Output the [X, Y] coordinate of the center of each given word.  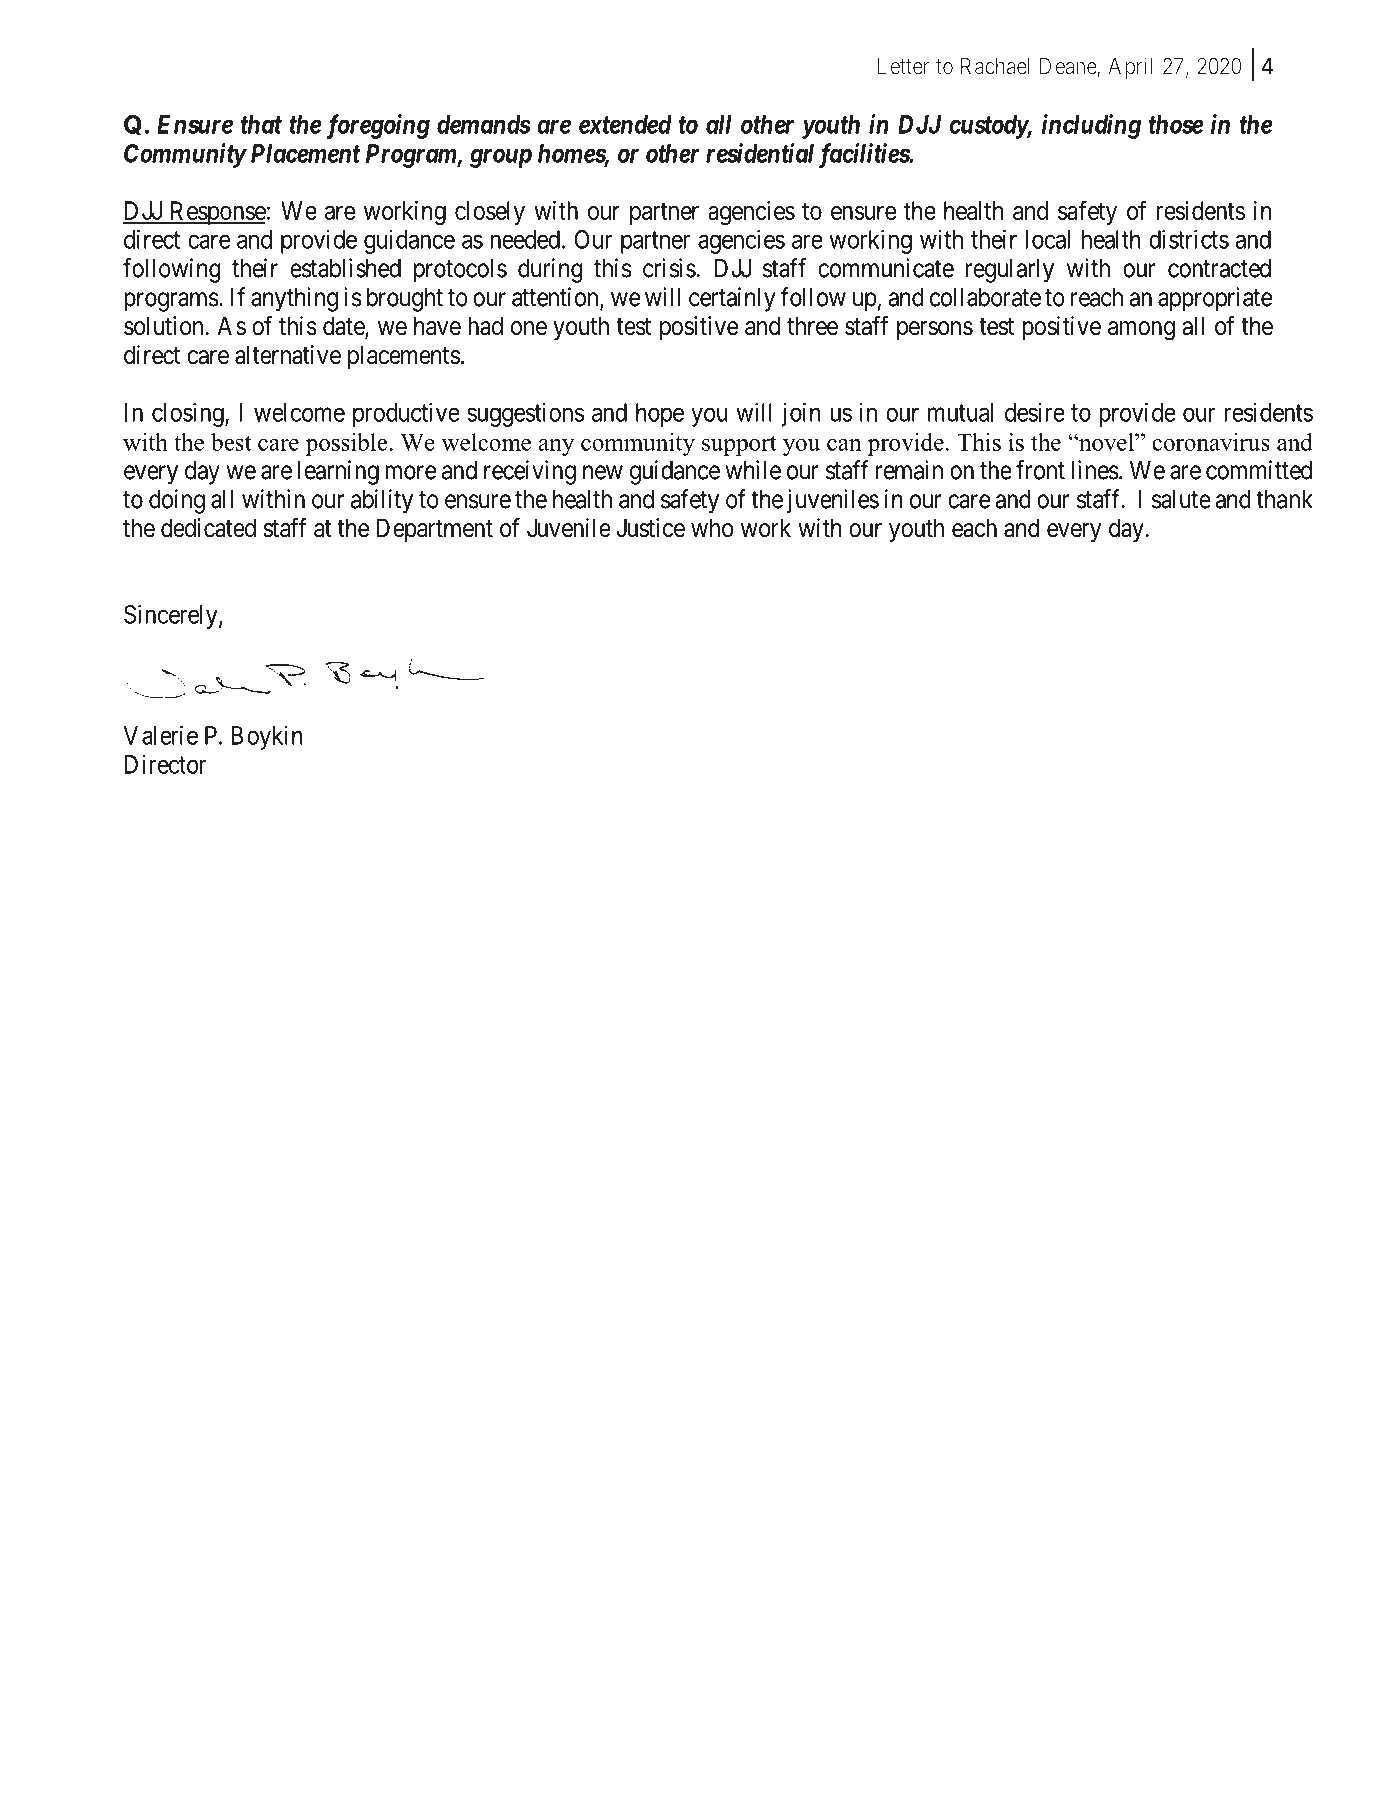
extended [625, 124]
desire [1035, 412]
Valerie [160, 735]
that [261, 124]
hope [660, 415]
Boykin [267, 737]
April [1130, 68]
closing [189, 414]
